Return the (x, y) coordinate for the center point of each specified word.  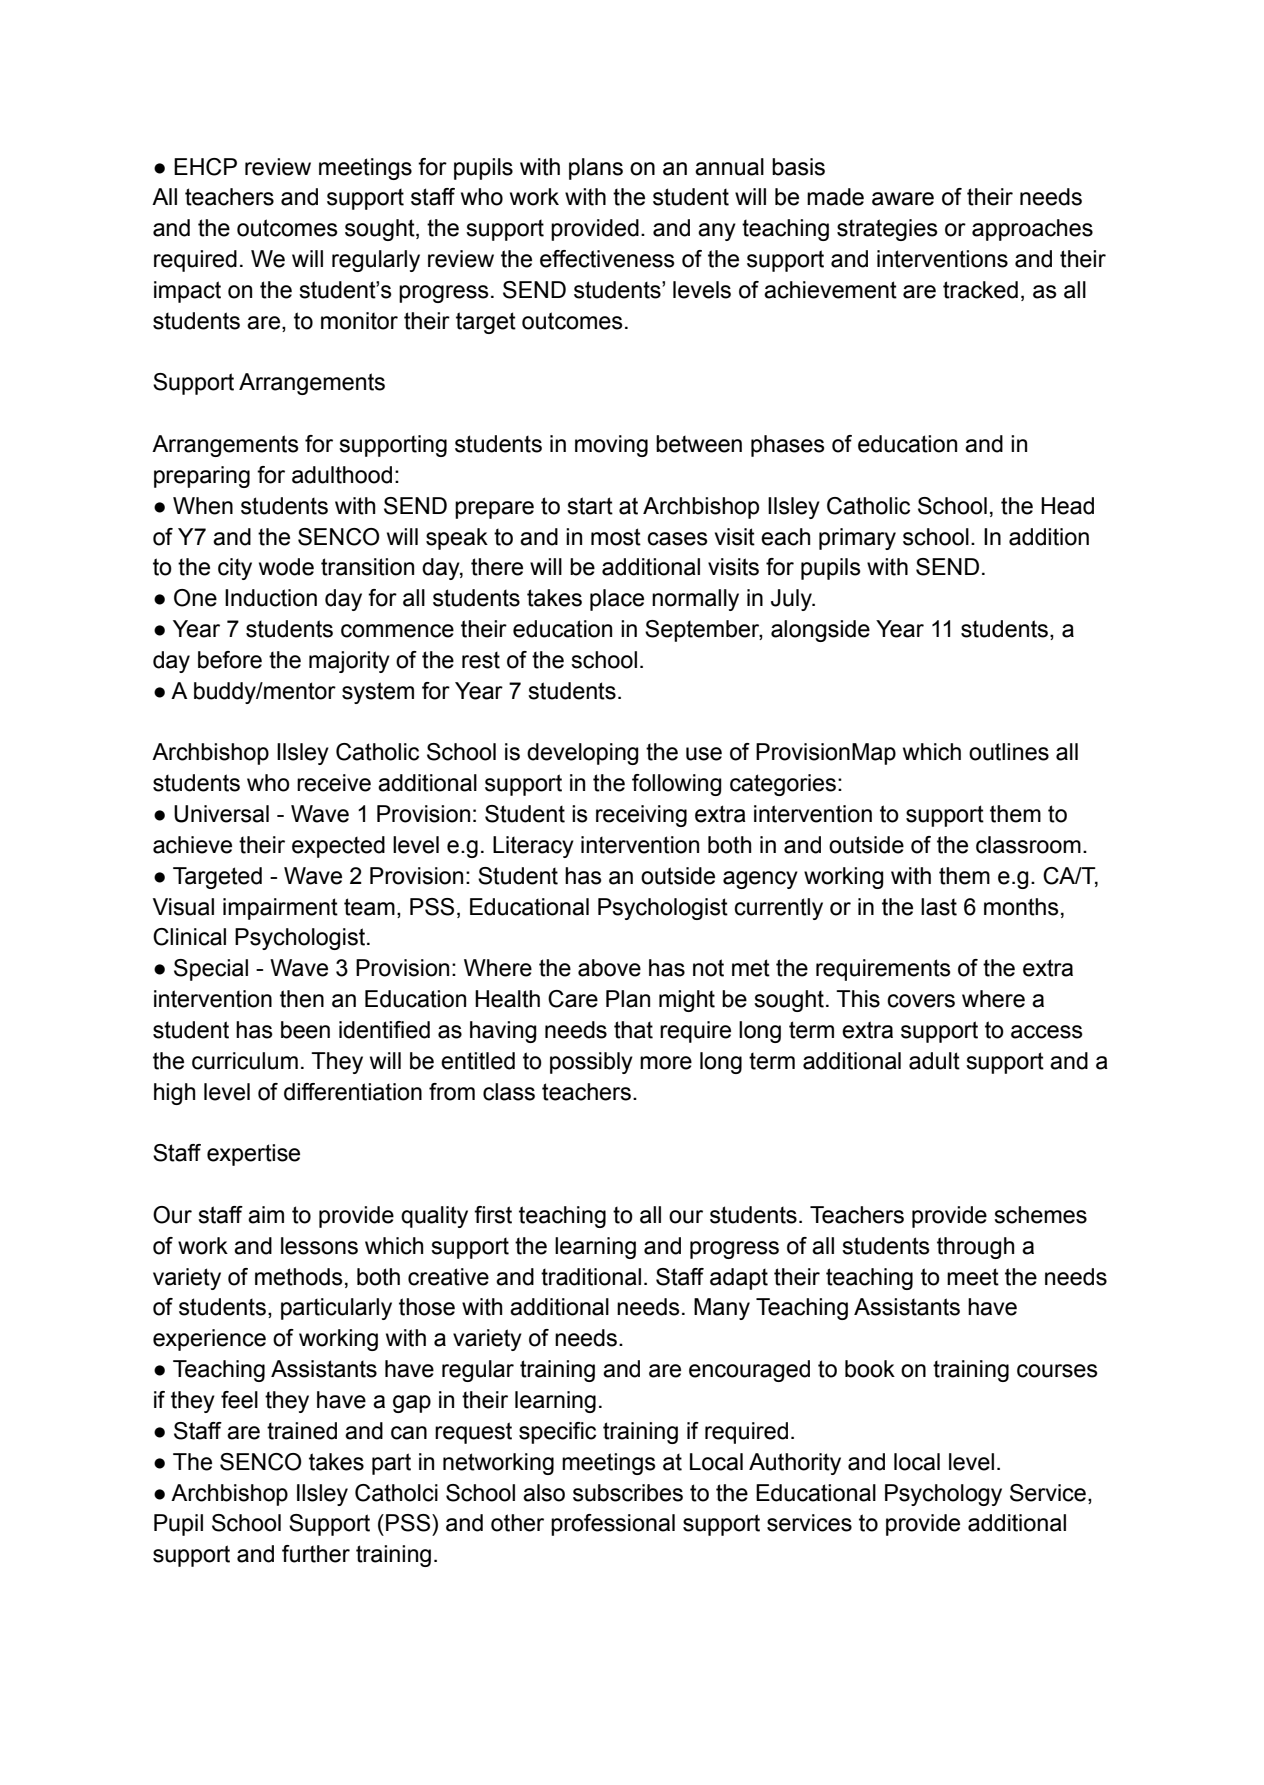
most (616, 537)
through (975, 1248)
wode (286, 567)
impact (187, 292)
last (939, 907)
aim (266, 1215)
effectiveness (607, 259)
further (316, 1554)
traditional (591, 1277)
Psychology (943, 1495)
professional (613, 1525)
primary (857, 539)
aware (903, 199)
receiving (641, 816)
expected (338, 847)
